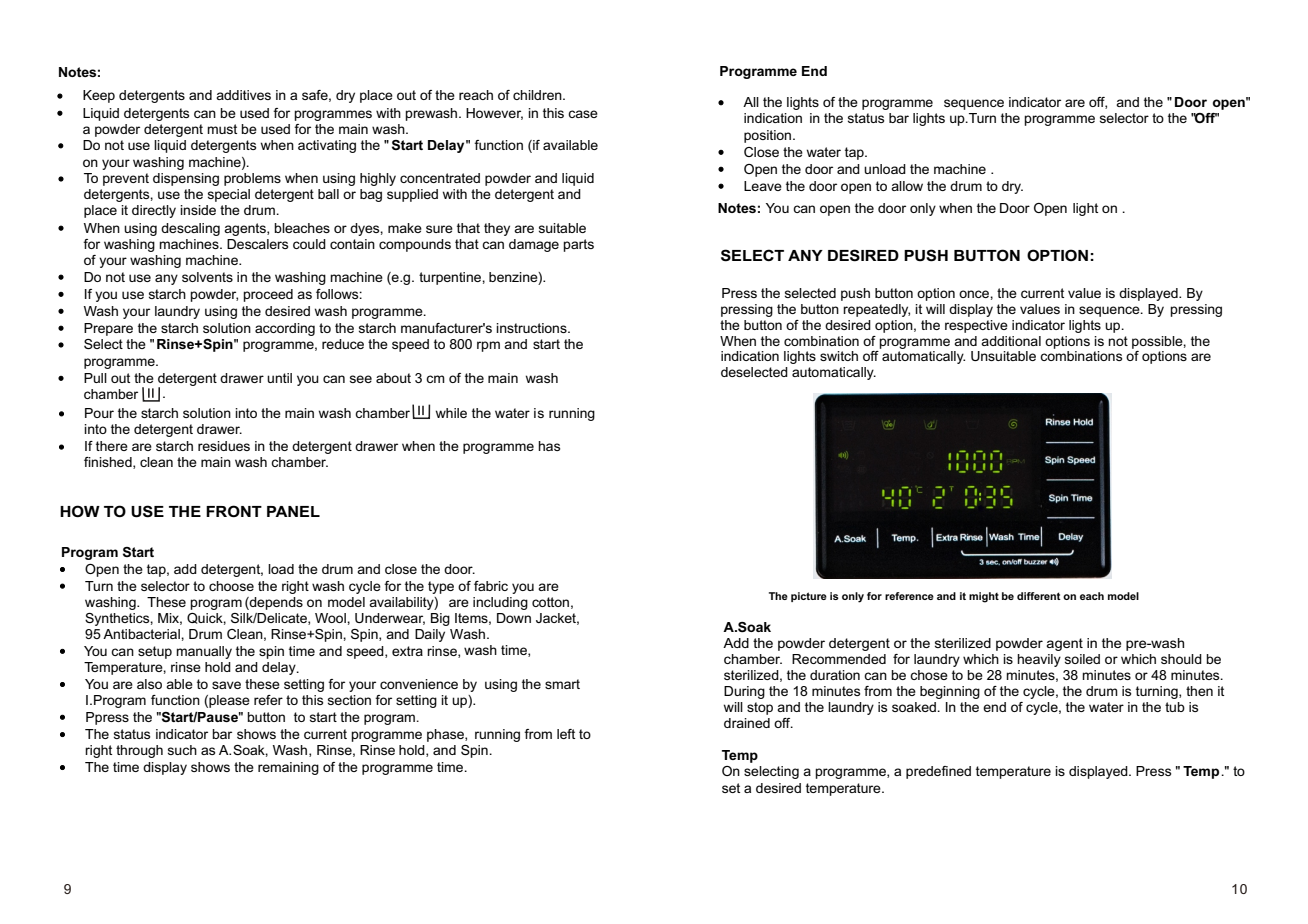 The width and height of the screenshot is (1308, 924). I want to click on according, so click(285, 329).
